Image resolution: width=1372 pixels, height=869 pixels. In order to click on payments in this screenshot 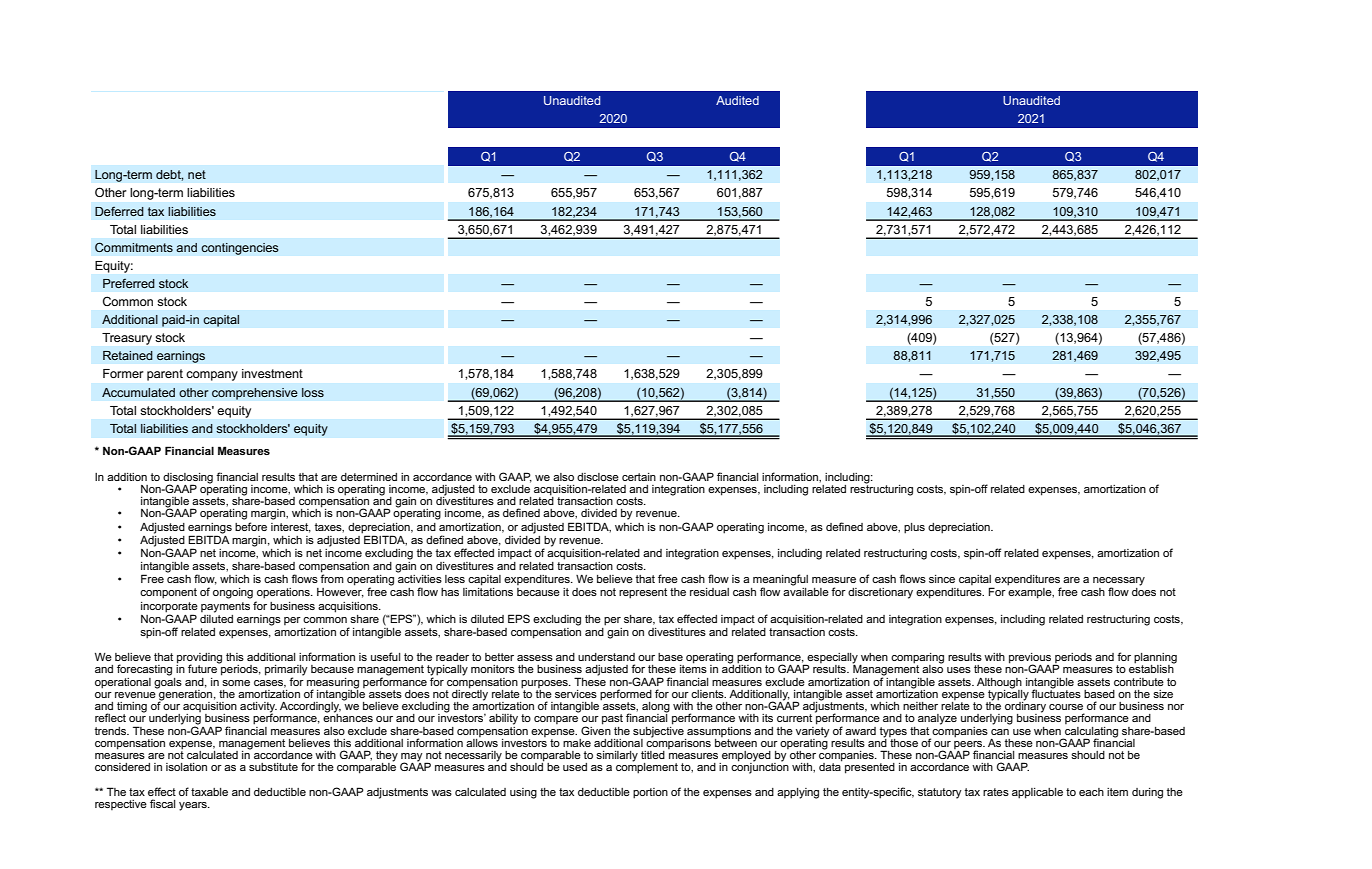, I will do `click(225, 607)`.
